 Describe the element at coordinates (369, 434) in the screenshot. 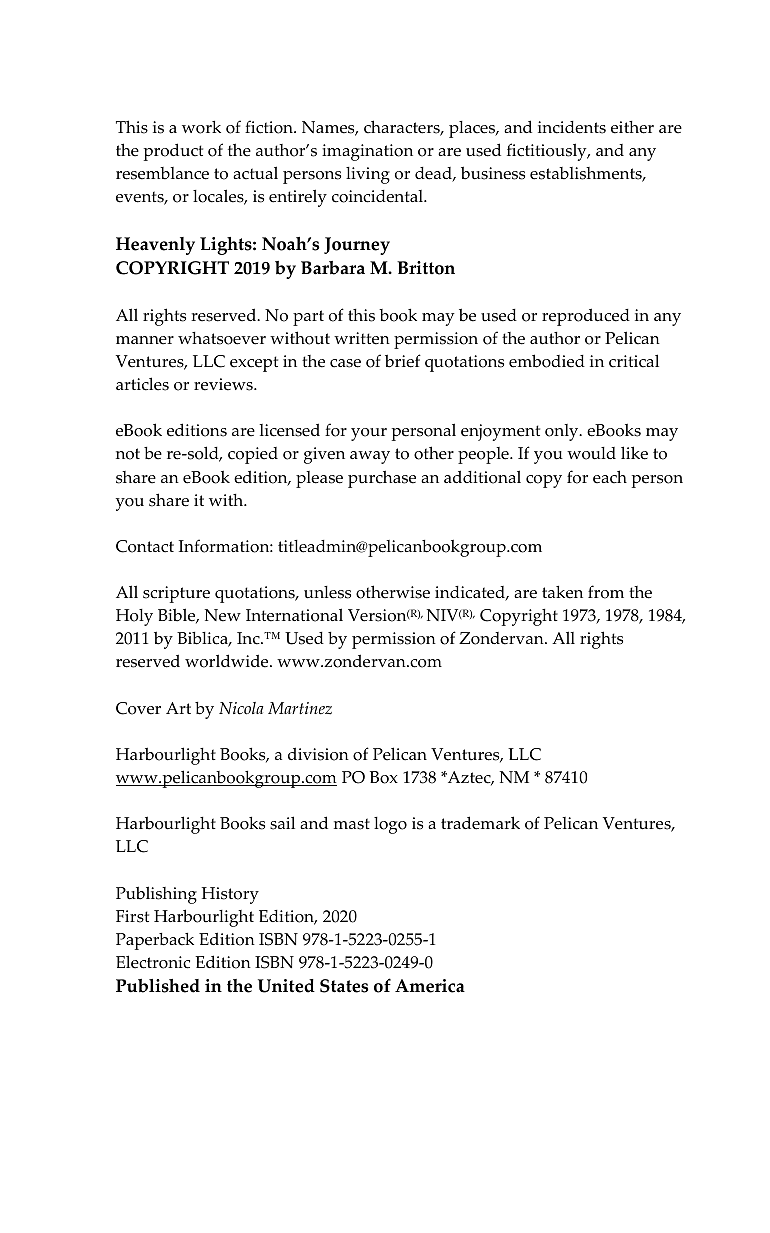

I see `your` at that location.
